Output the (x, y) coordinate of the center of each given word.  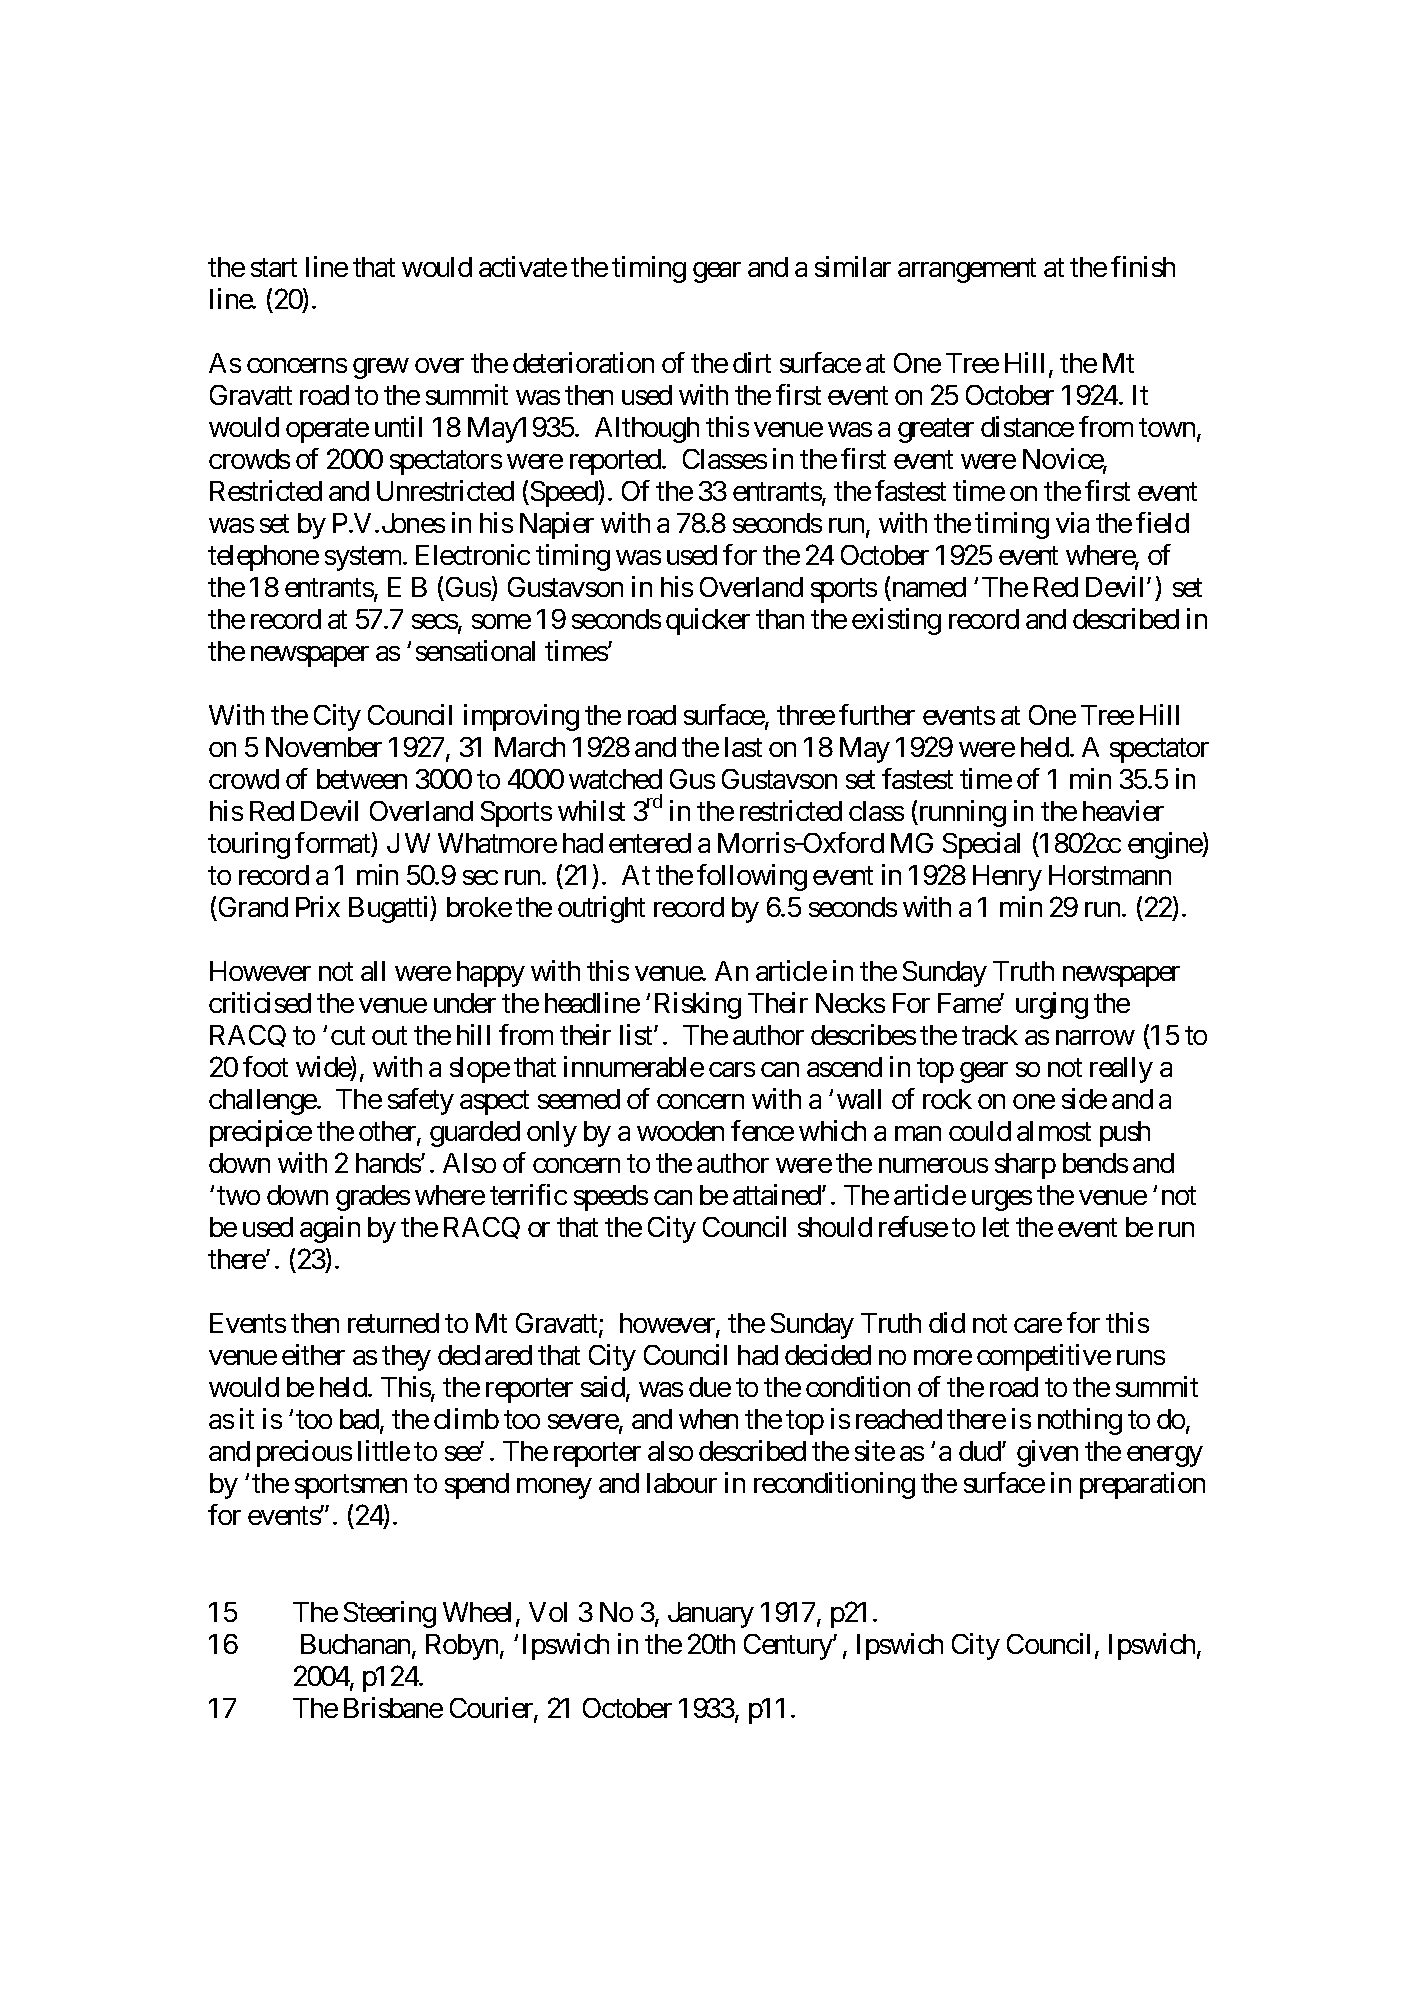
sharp (1025, 1166)
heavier (1123, 810)
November (324, 747)
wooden (680, 1131)
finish (1143, 266)
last (743, 747)
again (330, 1229)
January (711, 1615)
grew (381, 368)
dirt (752, 362)
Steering (390, 1614)
